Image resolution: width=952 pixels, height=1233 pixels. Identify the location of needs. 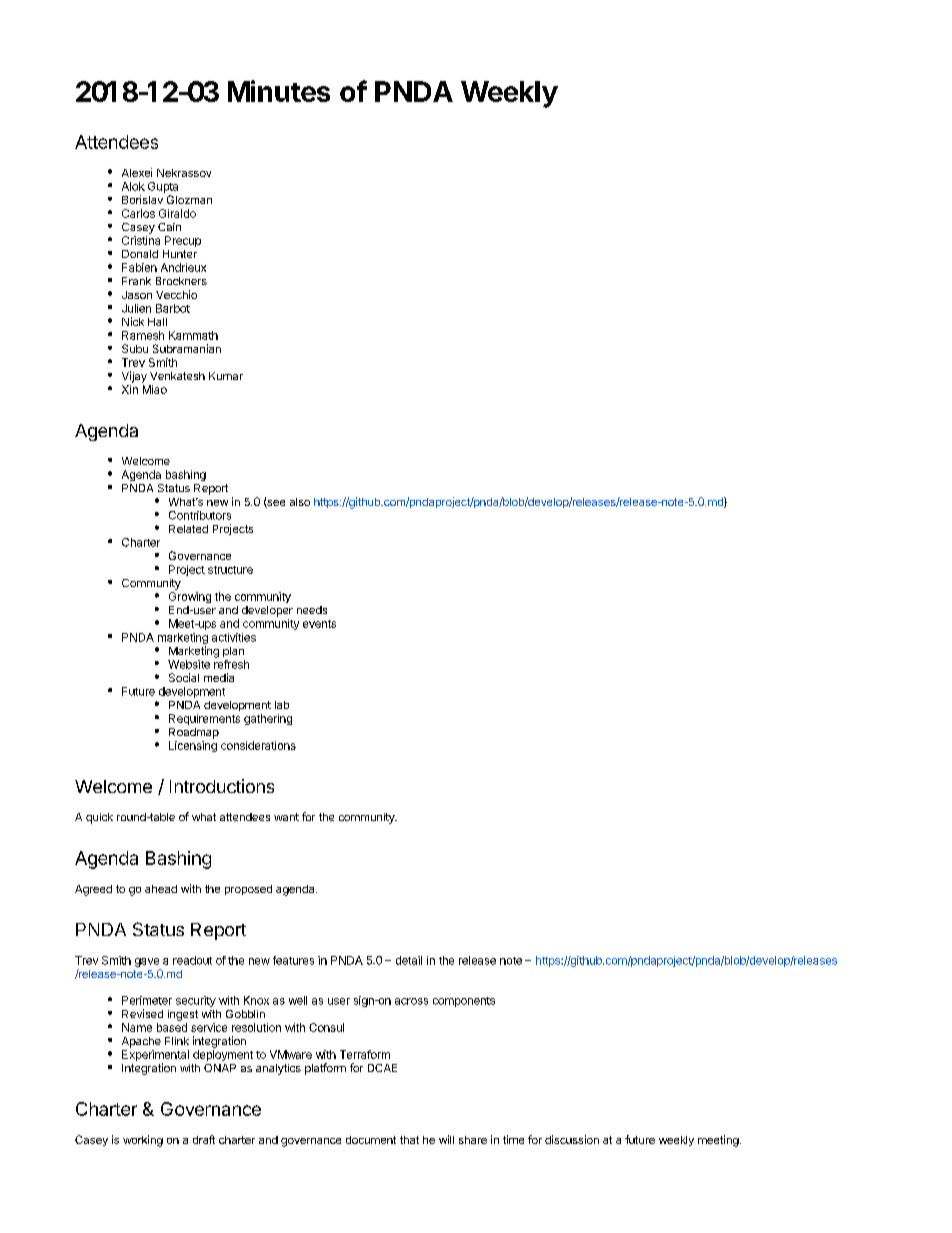
(312, 610).
